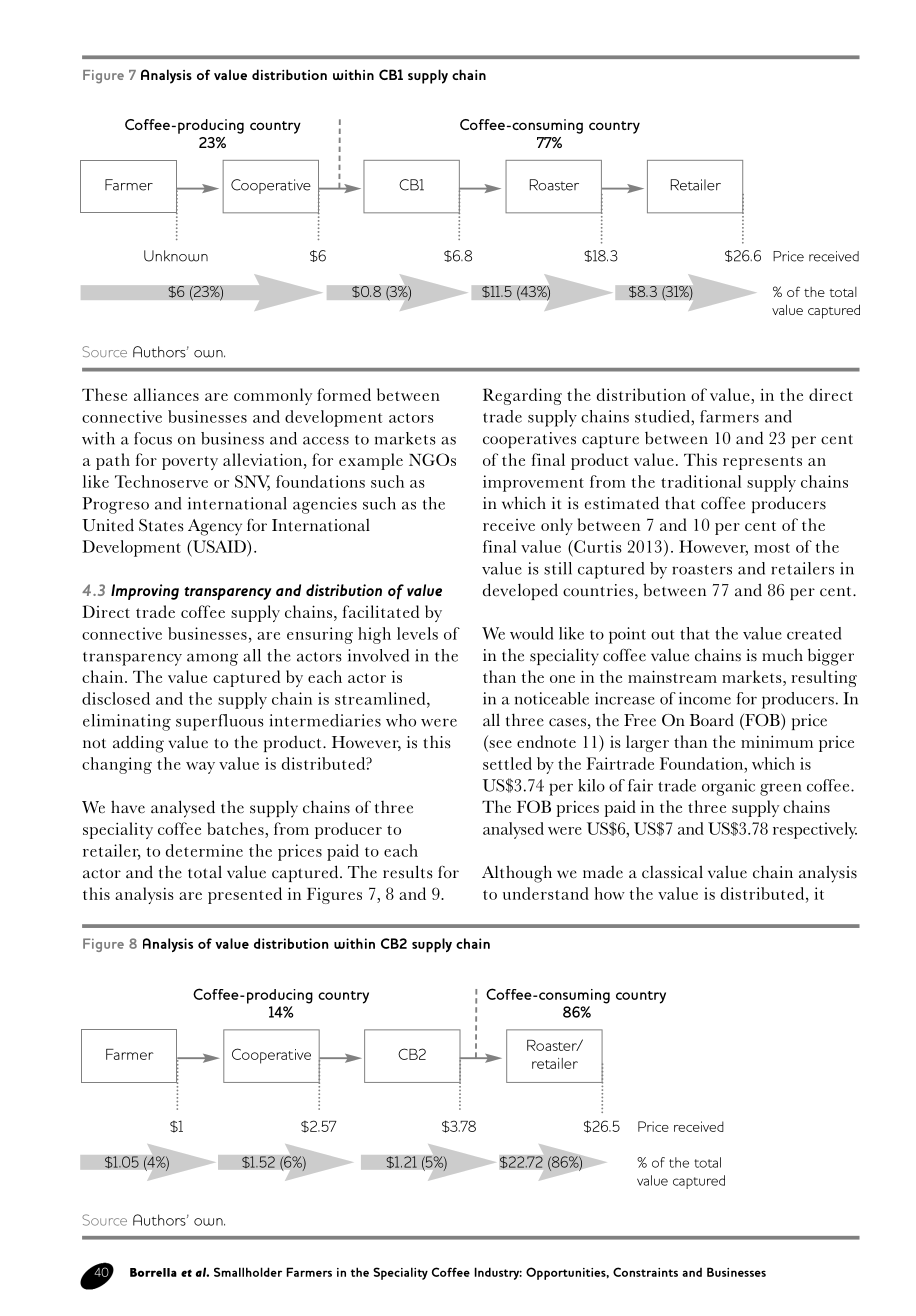  What do you see at coordinates (782, 655) in the image?
I see `much` at bounding box center [782, 655].
